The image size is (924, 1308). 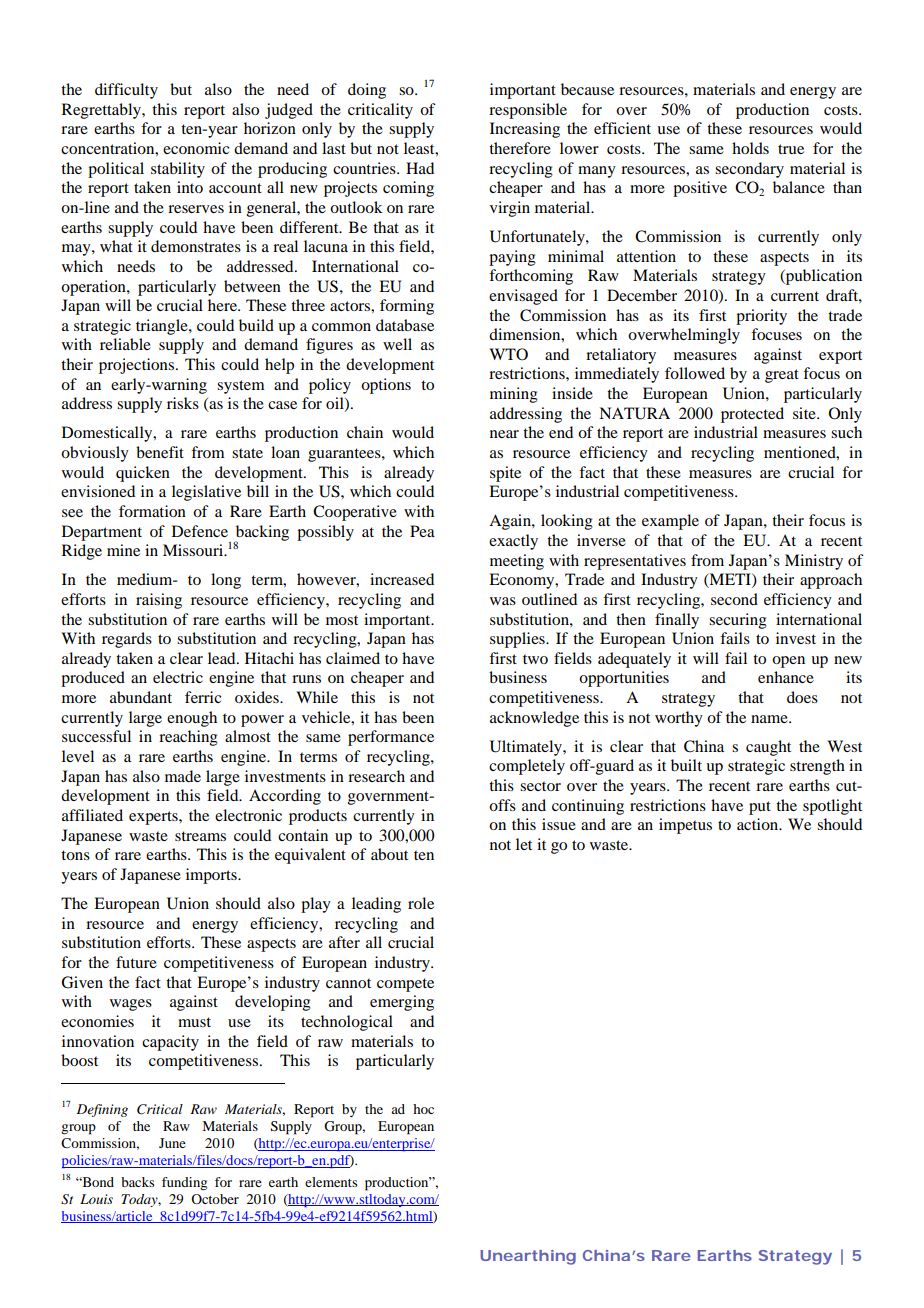 I want to click on economic, so click(x=196, y=148).
